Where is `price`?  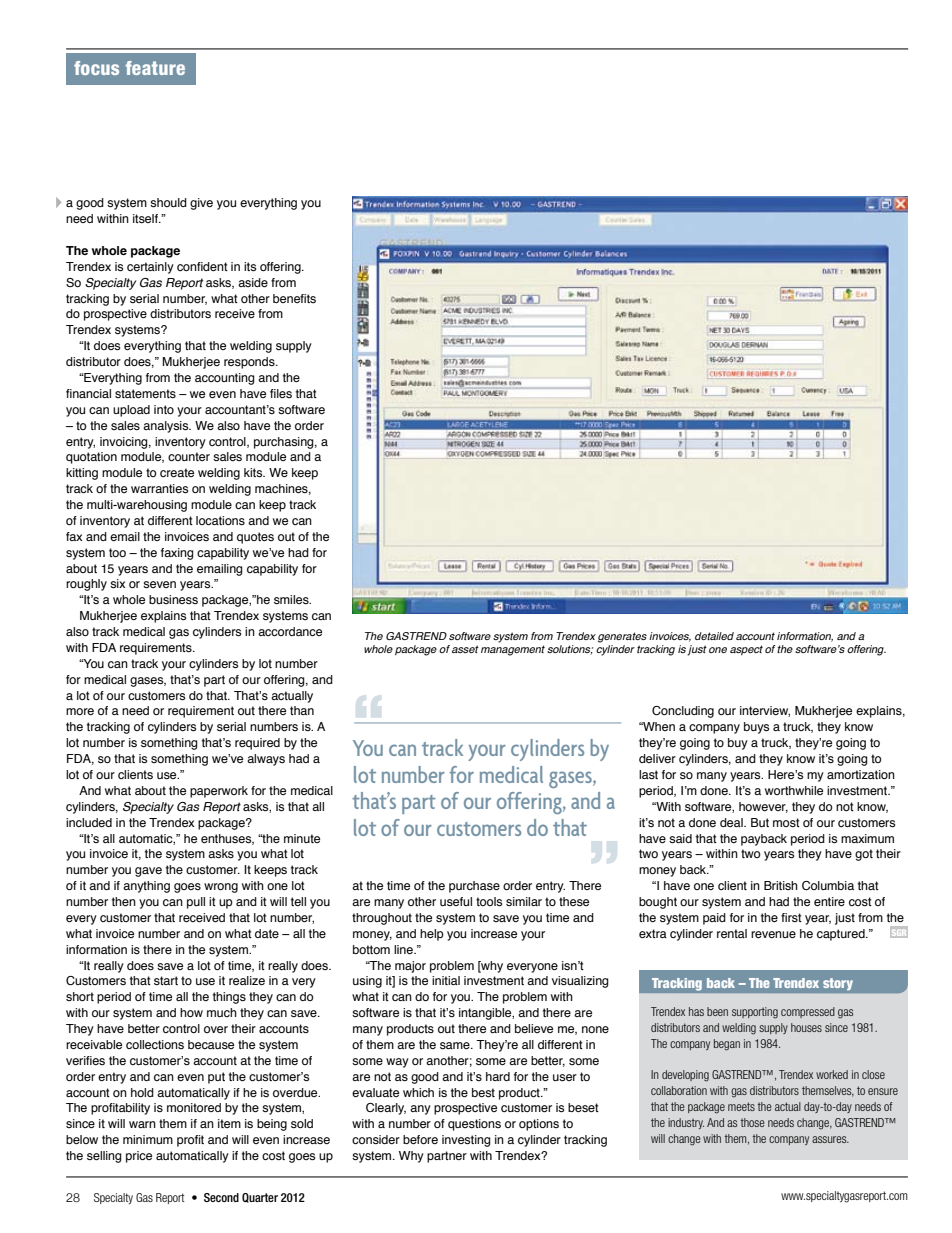
price is located at coordinates (139, 1157).
